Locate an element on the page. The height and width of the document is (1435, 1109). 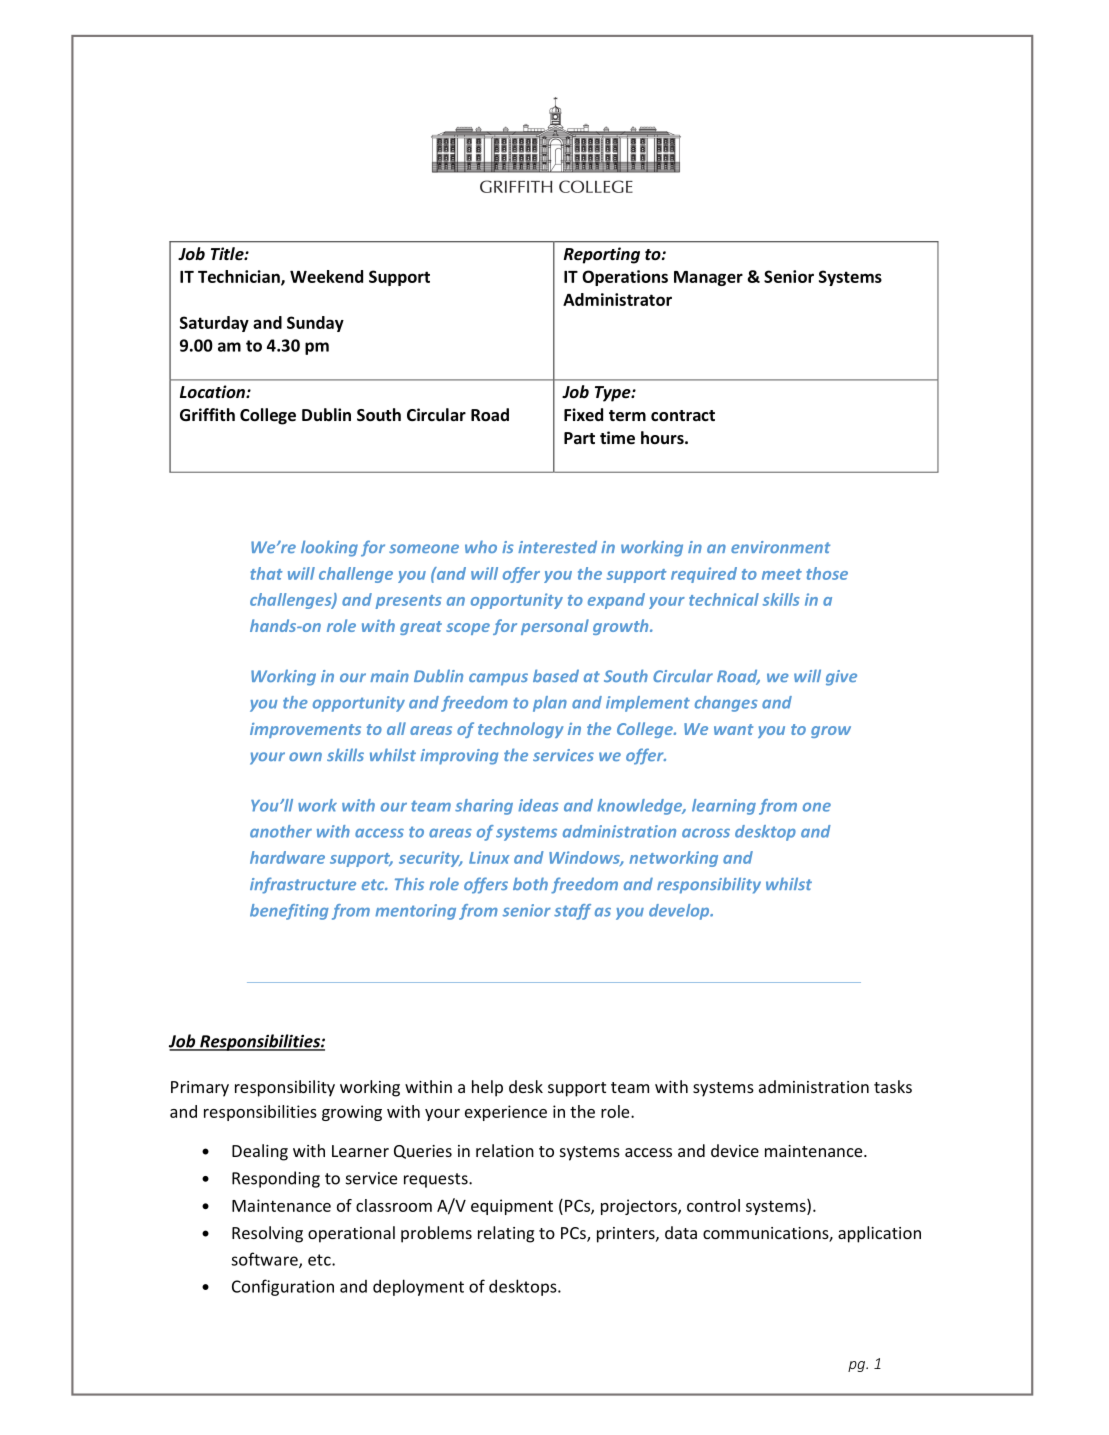
software is located at coordinates (265, 1260).
